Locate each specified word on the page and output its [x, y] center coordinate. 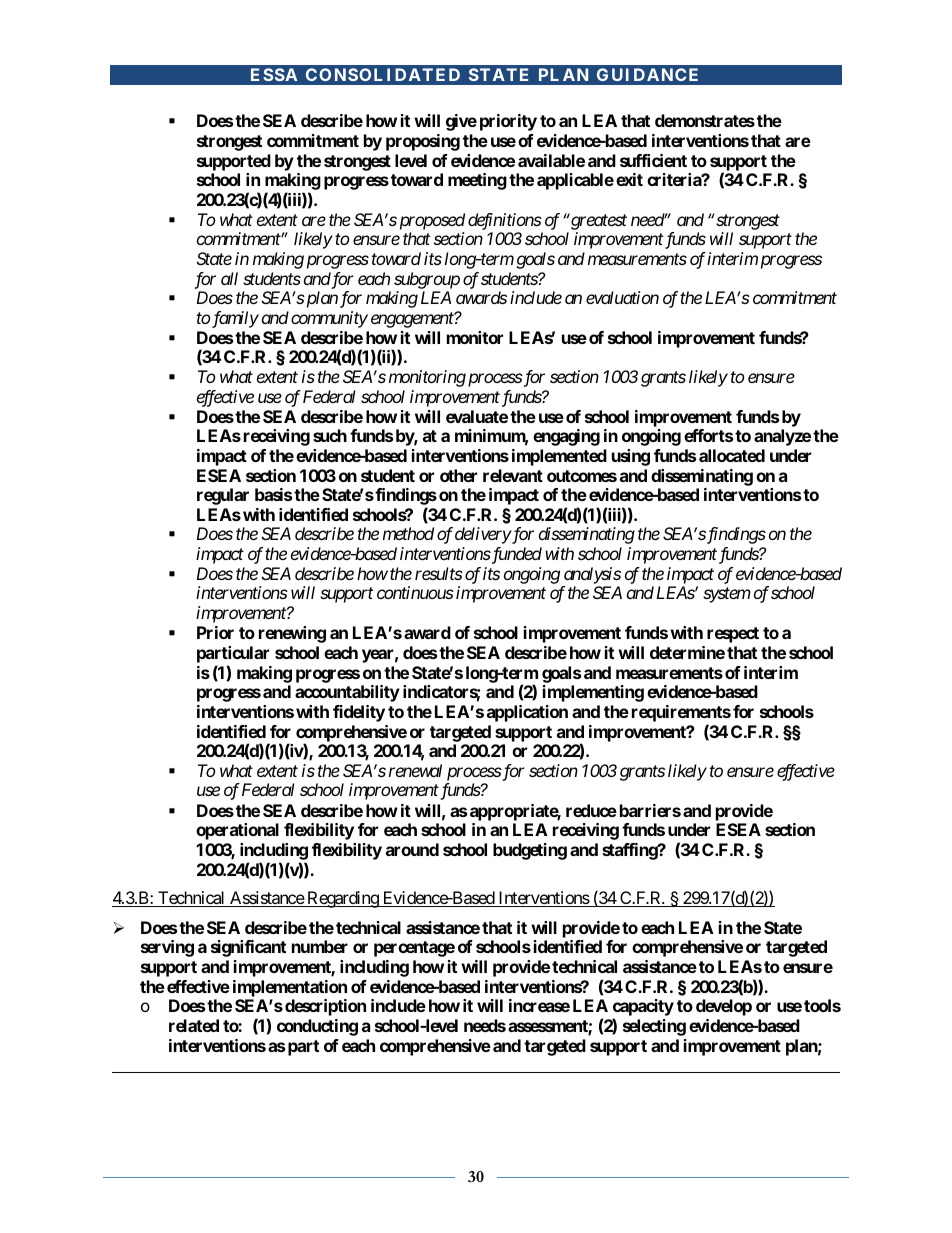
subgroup [427, 280]
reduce [591, 810]
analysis [592, 575]
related [194, 1025]
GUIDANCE [647, 74]
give [461, 122]
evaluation [622, 297]
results [439, 573]
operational [237, 831]
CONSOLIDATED [383, 74]
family [234, 319]
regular [223, 496]
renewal [415, 770]
